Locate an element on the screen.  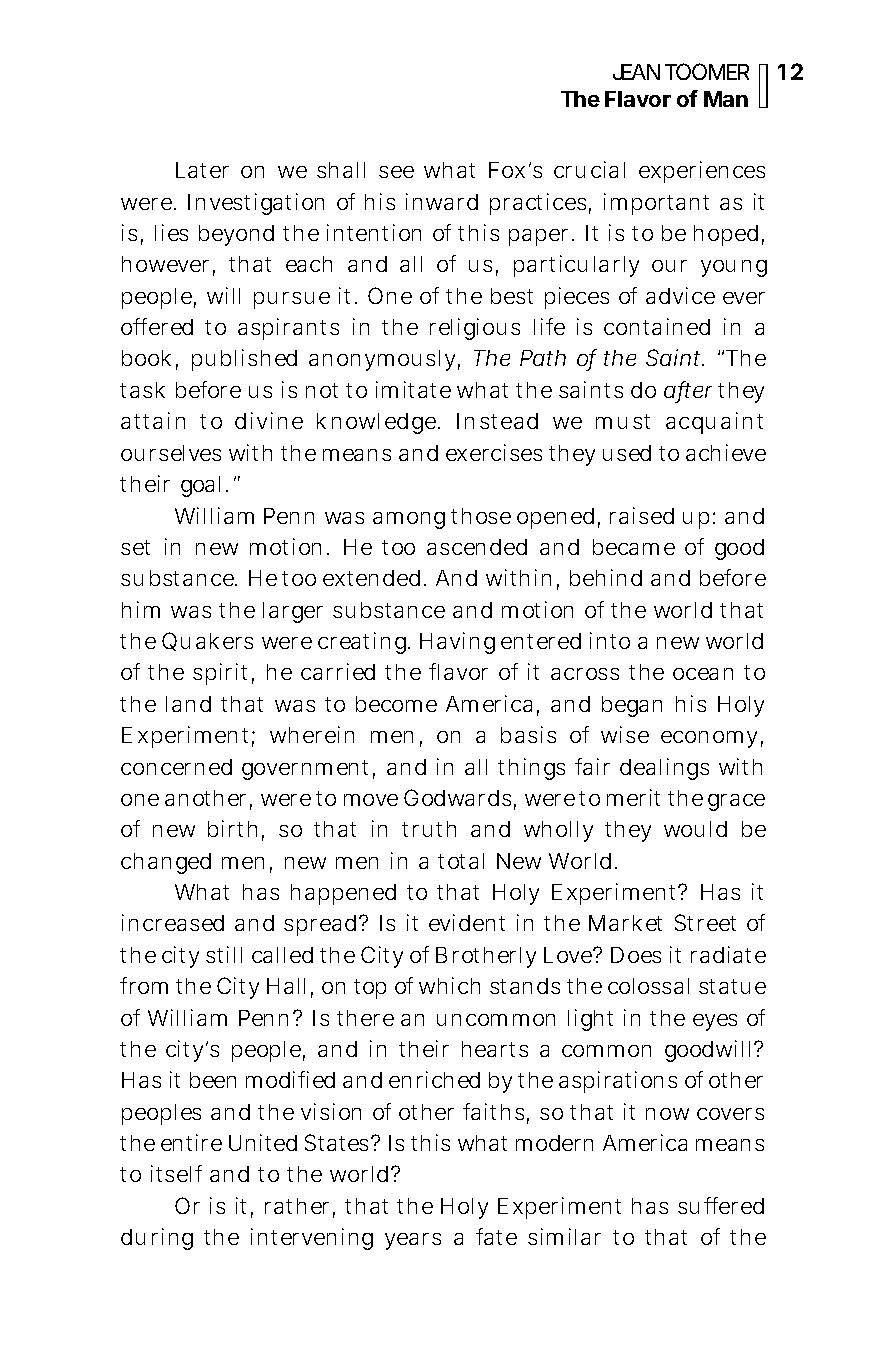
itself is located at coordinates (176, 1173).
